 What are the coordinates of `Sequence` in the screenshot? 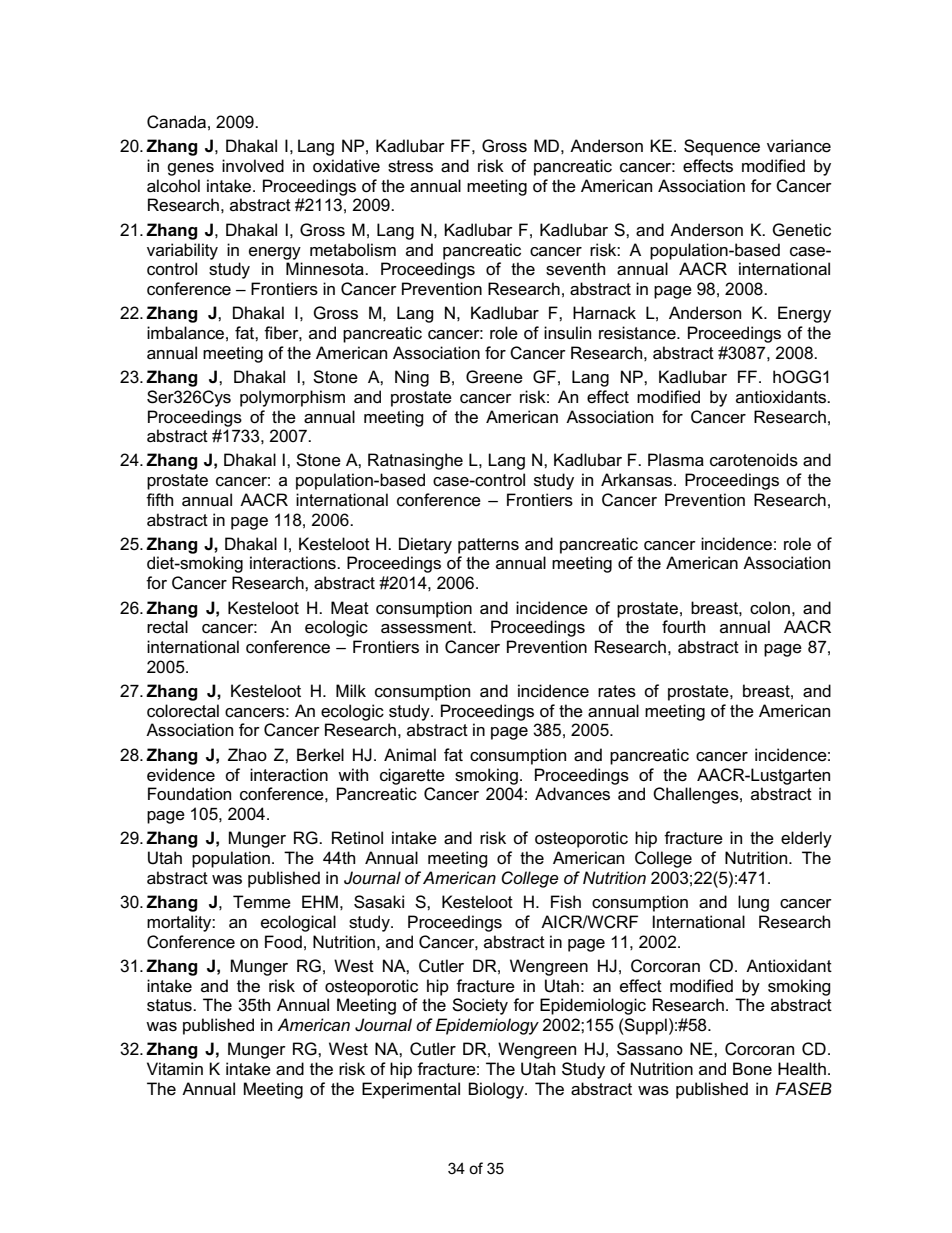 It's located at (722, 147).
